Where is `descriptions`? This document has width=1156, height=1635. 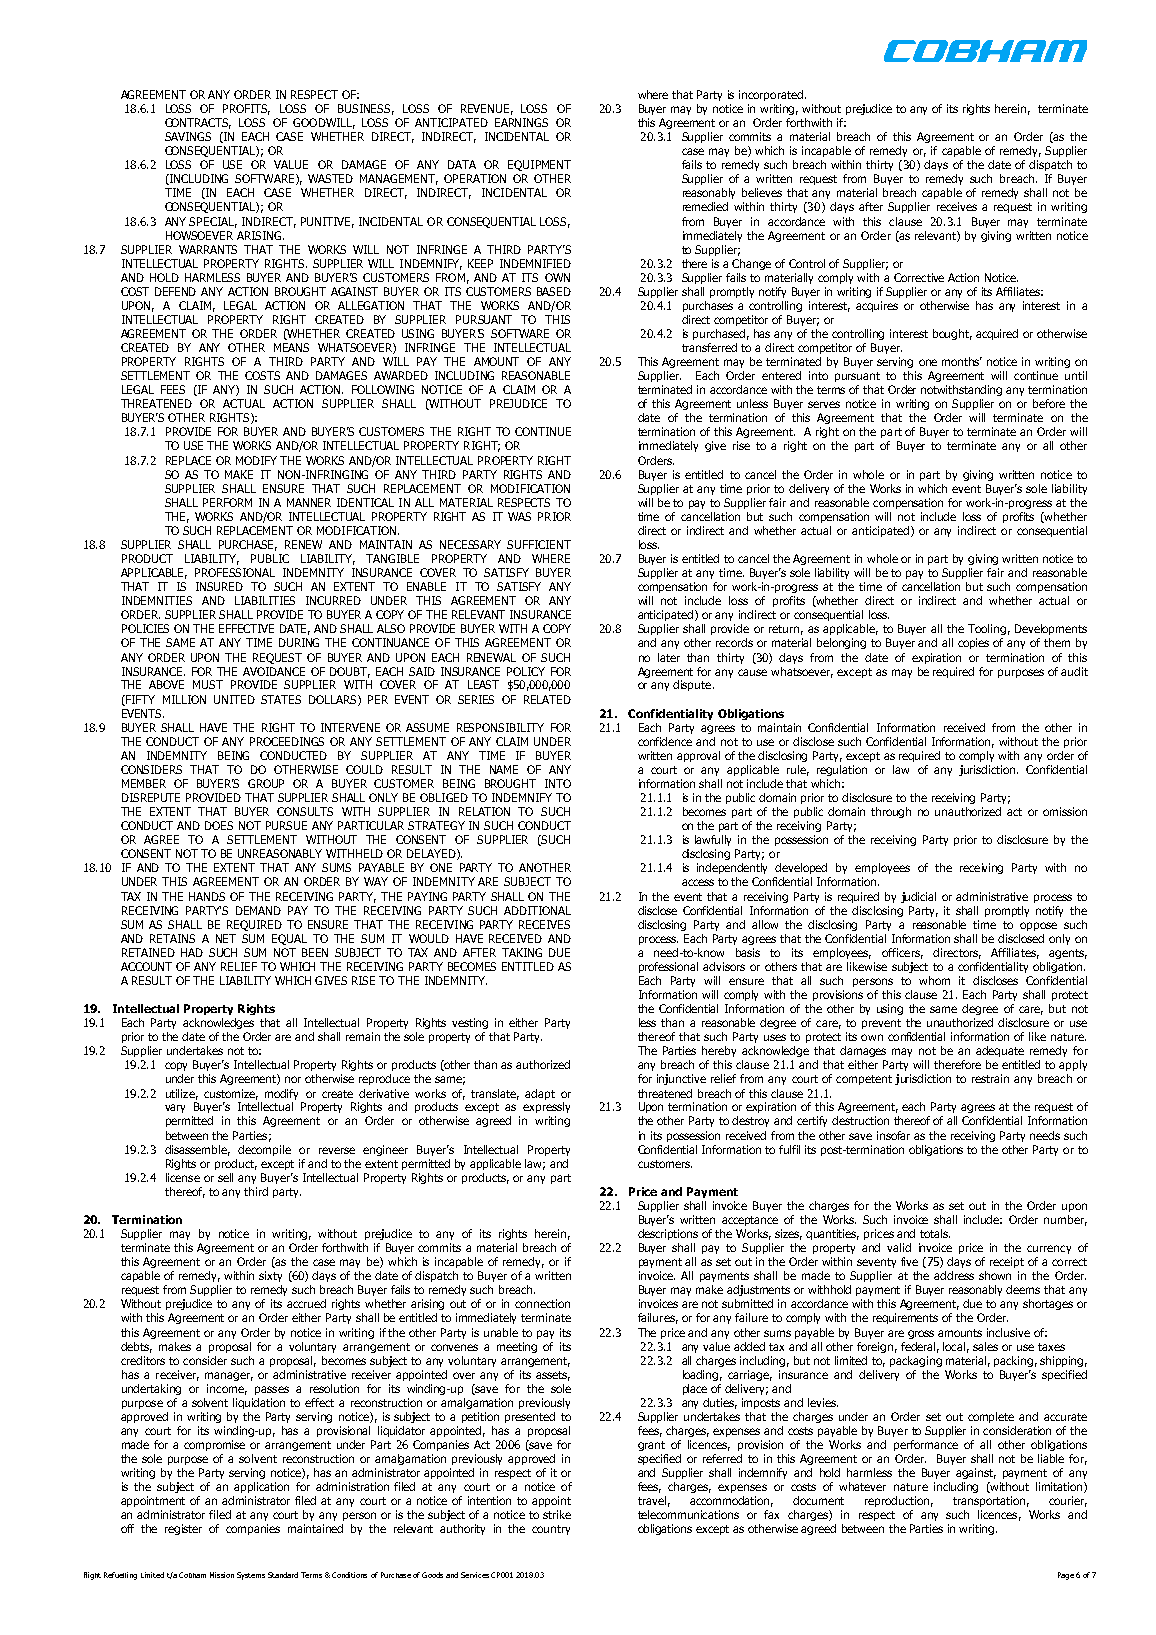
descriptions is located at coordinates (668, 1234).
